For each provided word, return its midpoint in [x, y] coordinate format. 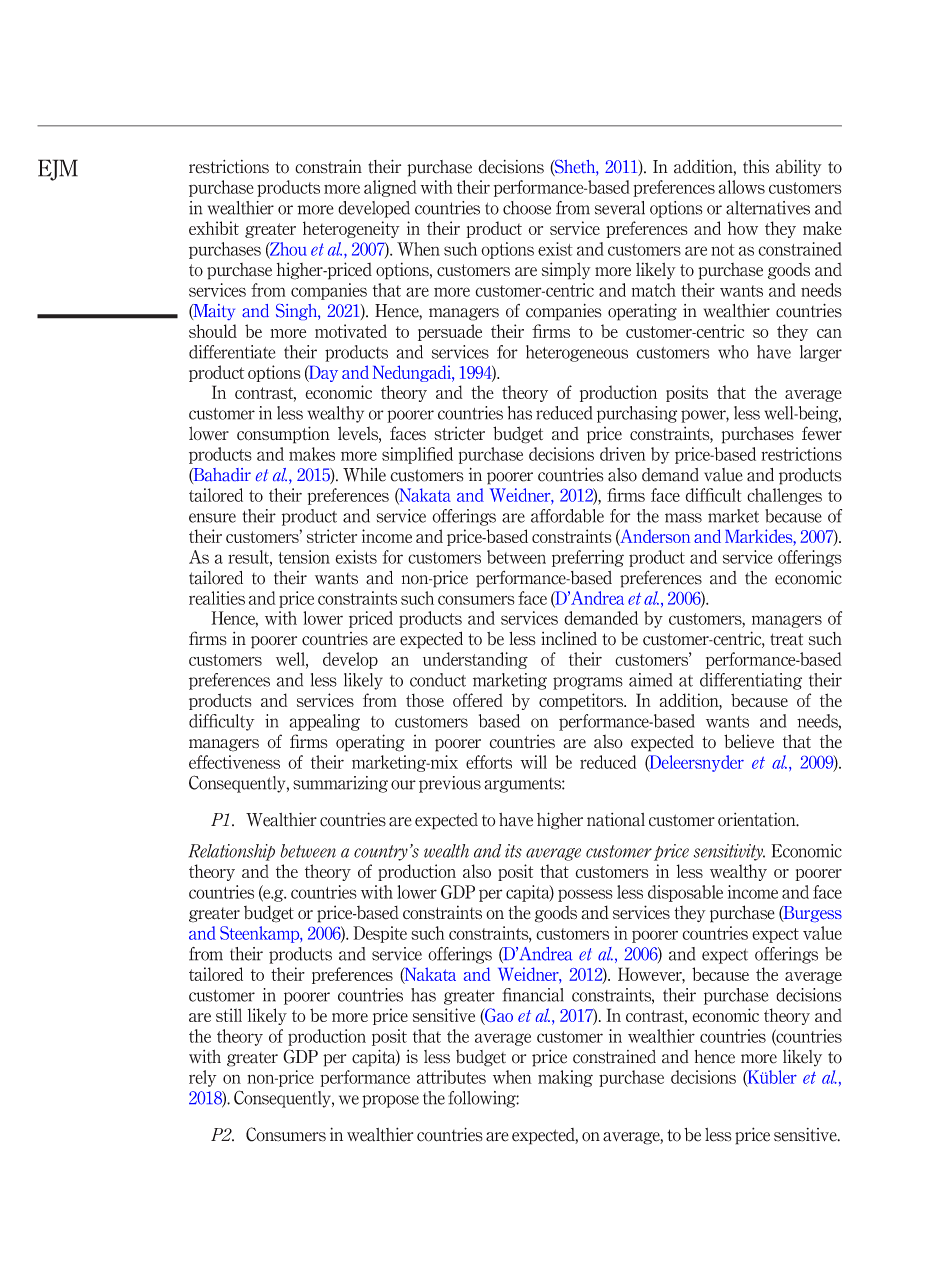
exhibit [214, 228]
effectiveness [234, 762]
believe [749, 741]
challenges [784, 496]
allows [741, 187]
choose [527, 208]
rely [203, 1078]
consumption [283, 435]
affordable [567, 516]
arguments [523, 785]
